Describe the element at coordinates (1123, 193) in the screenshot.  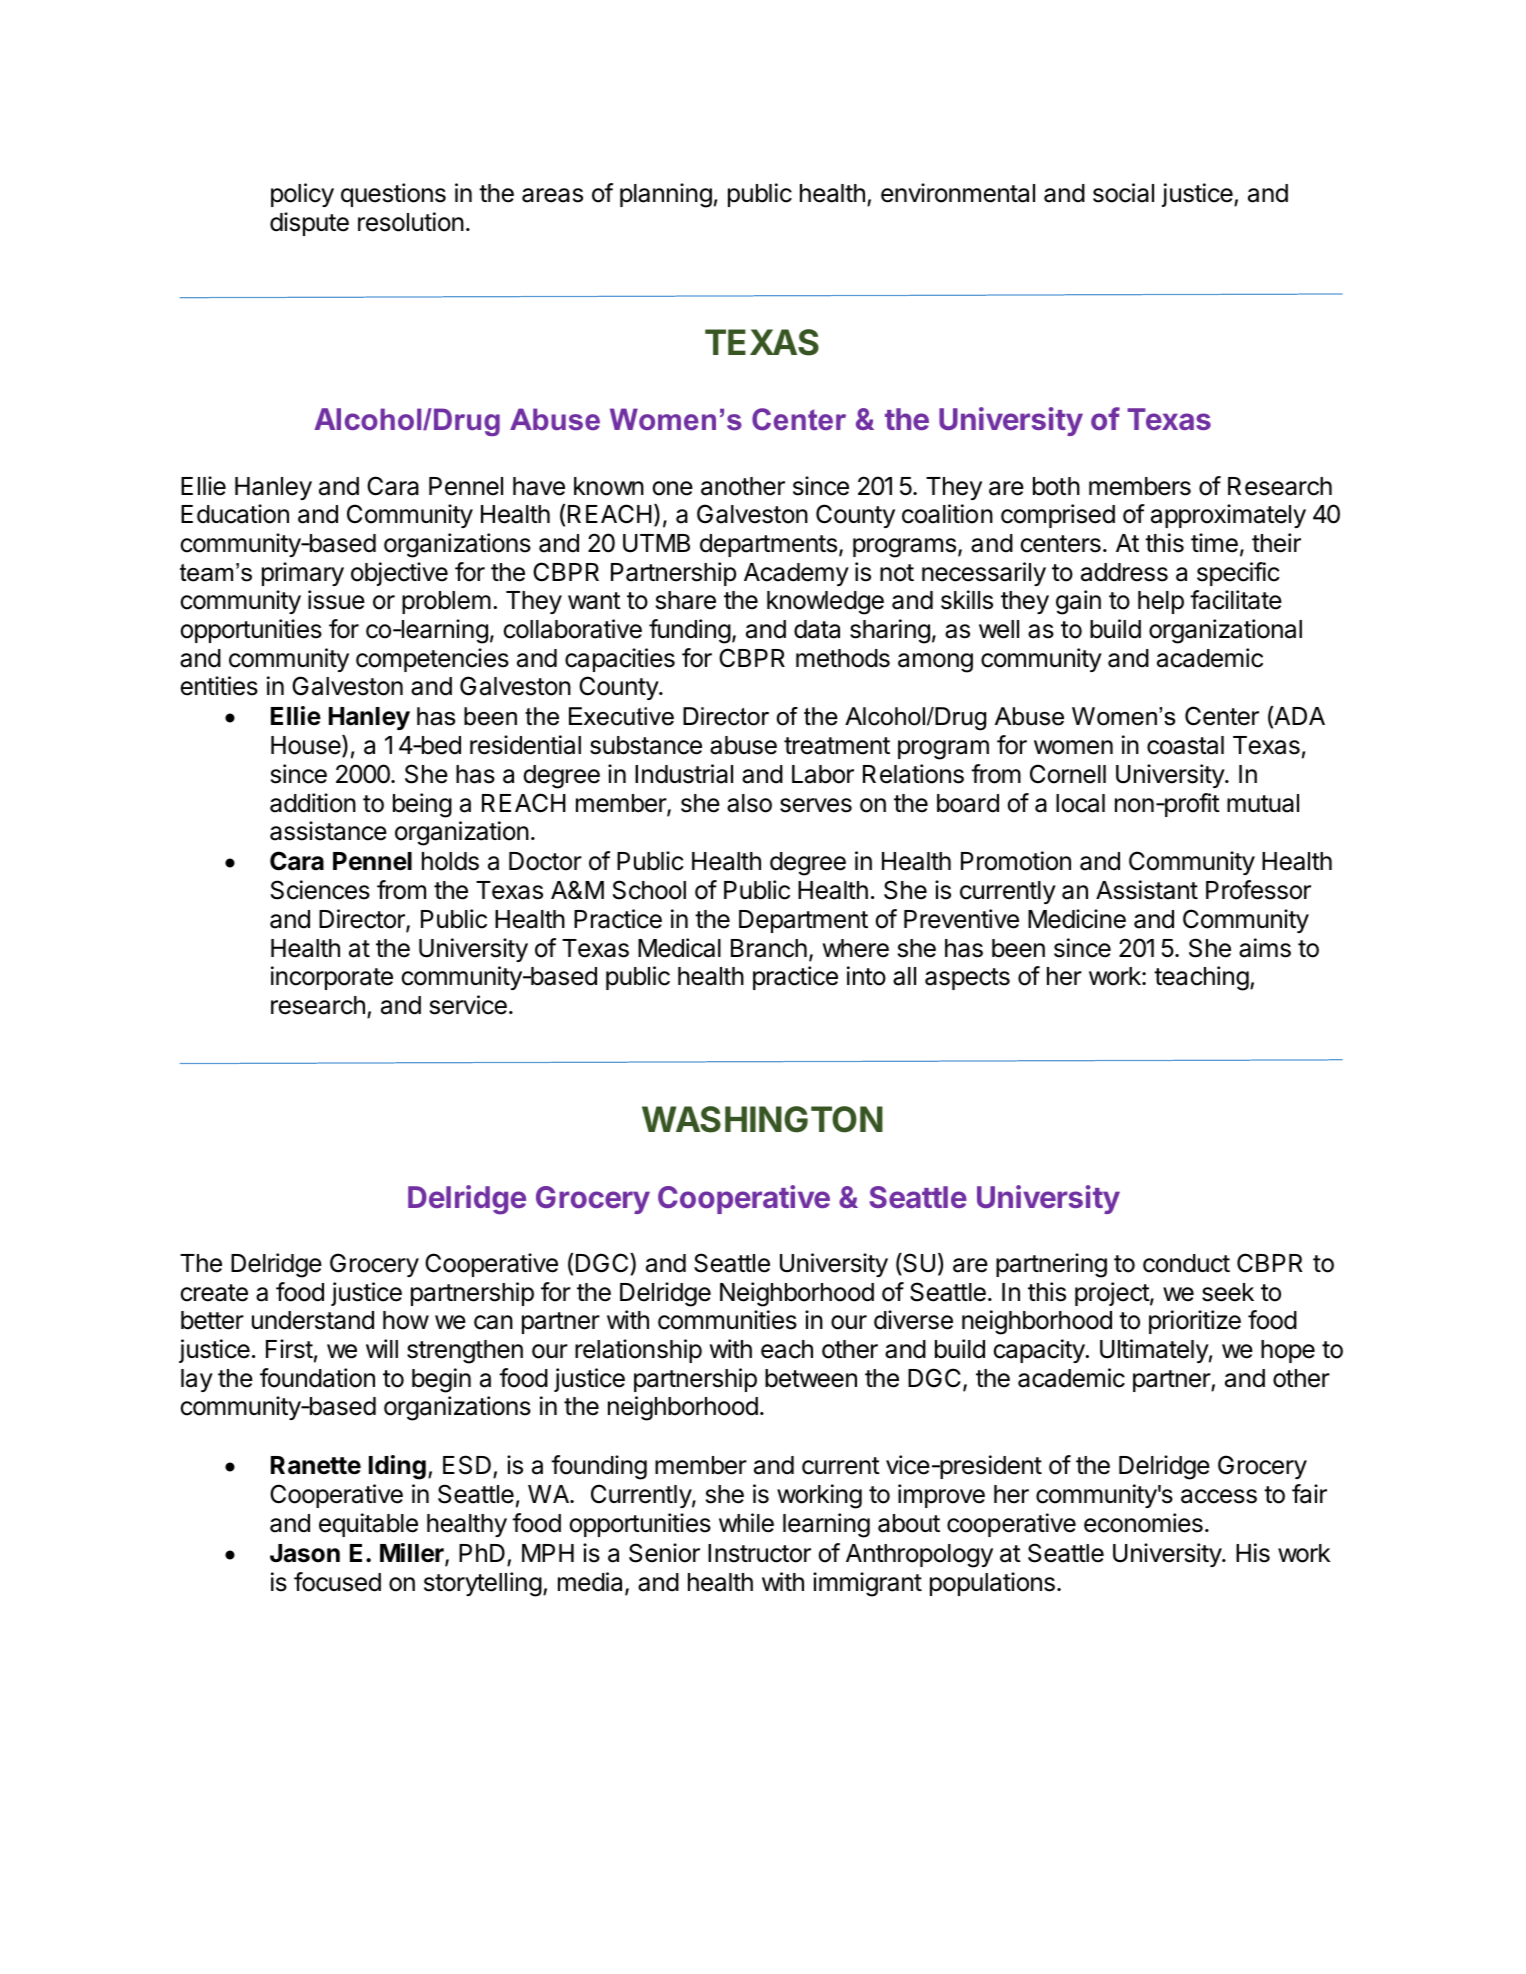
I see `social` at that location.
